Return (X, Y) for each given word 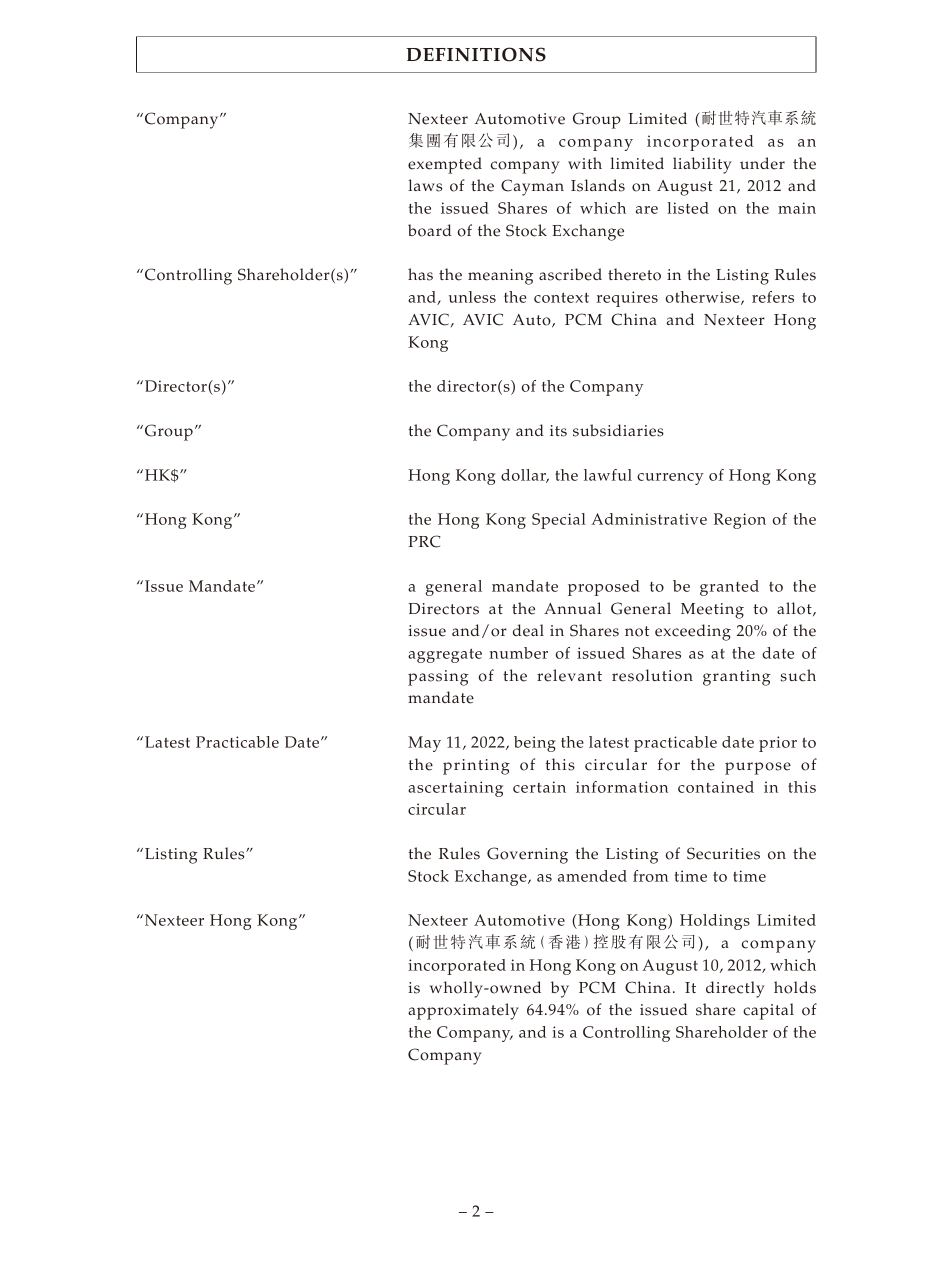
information (622, 787)
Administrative (649, 519)
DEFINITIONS (476, 54)
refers (773, 297)
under (762, 163)
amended (592, 876)
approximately (463, 1011)
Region (740, 521)
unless (472, 297)
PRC (424, 541)
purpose (758, 768)
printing (476, 767)
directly (735, 989)
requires (627, 299)
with (585, 163)
